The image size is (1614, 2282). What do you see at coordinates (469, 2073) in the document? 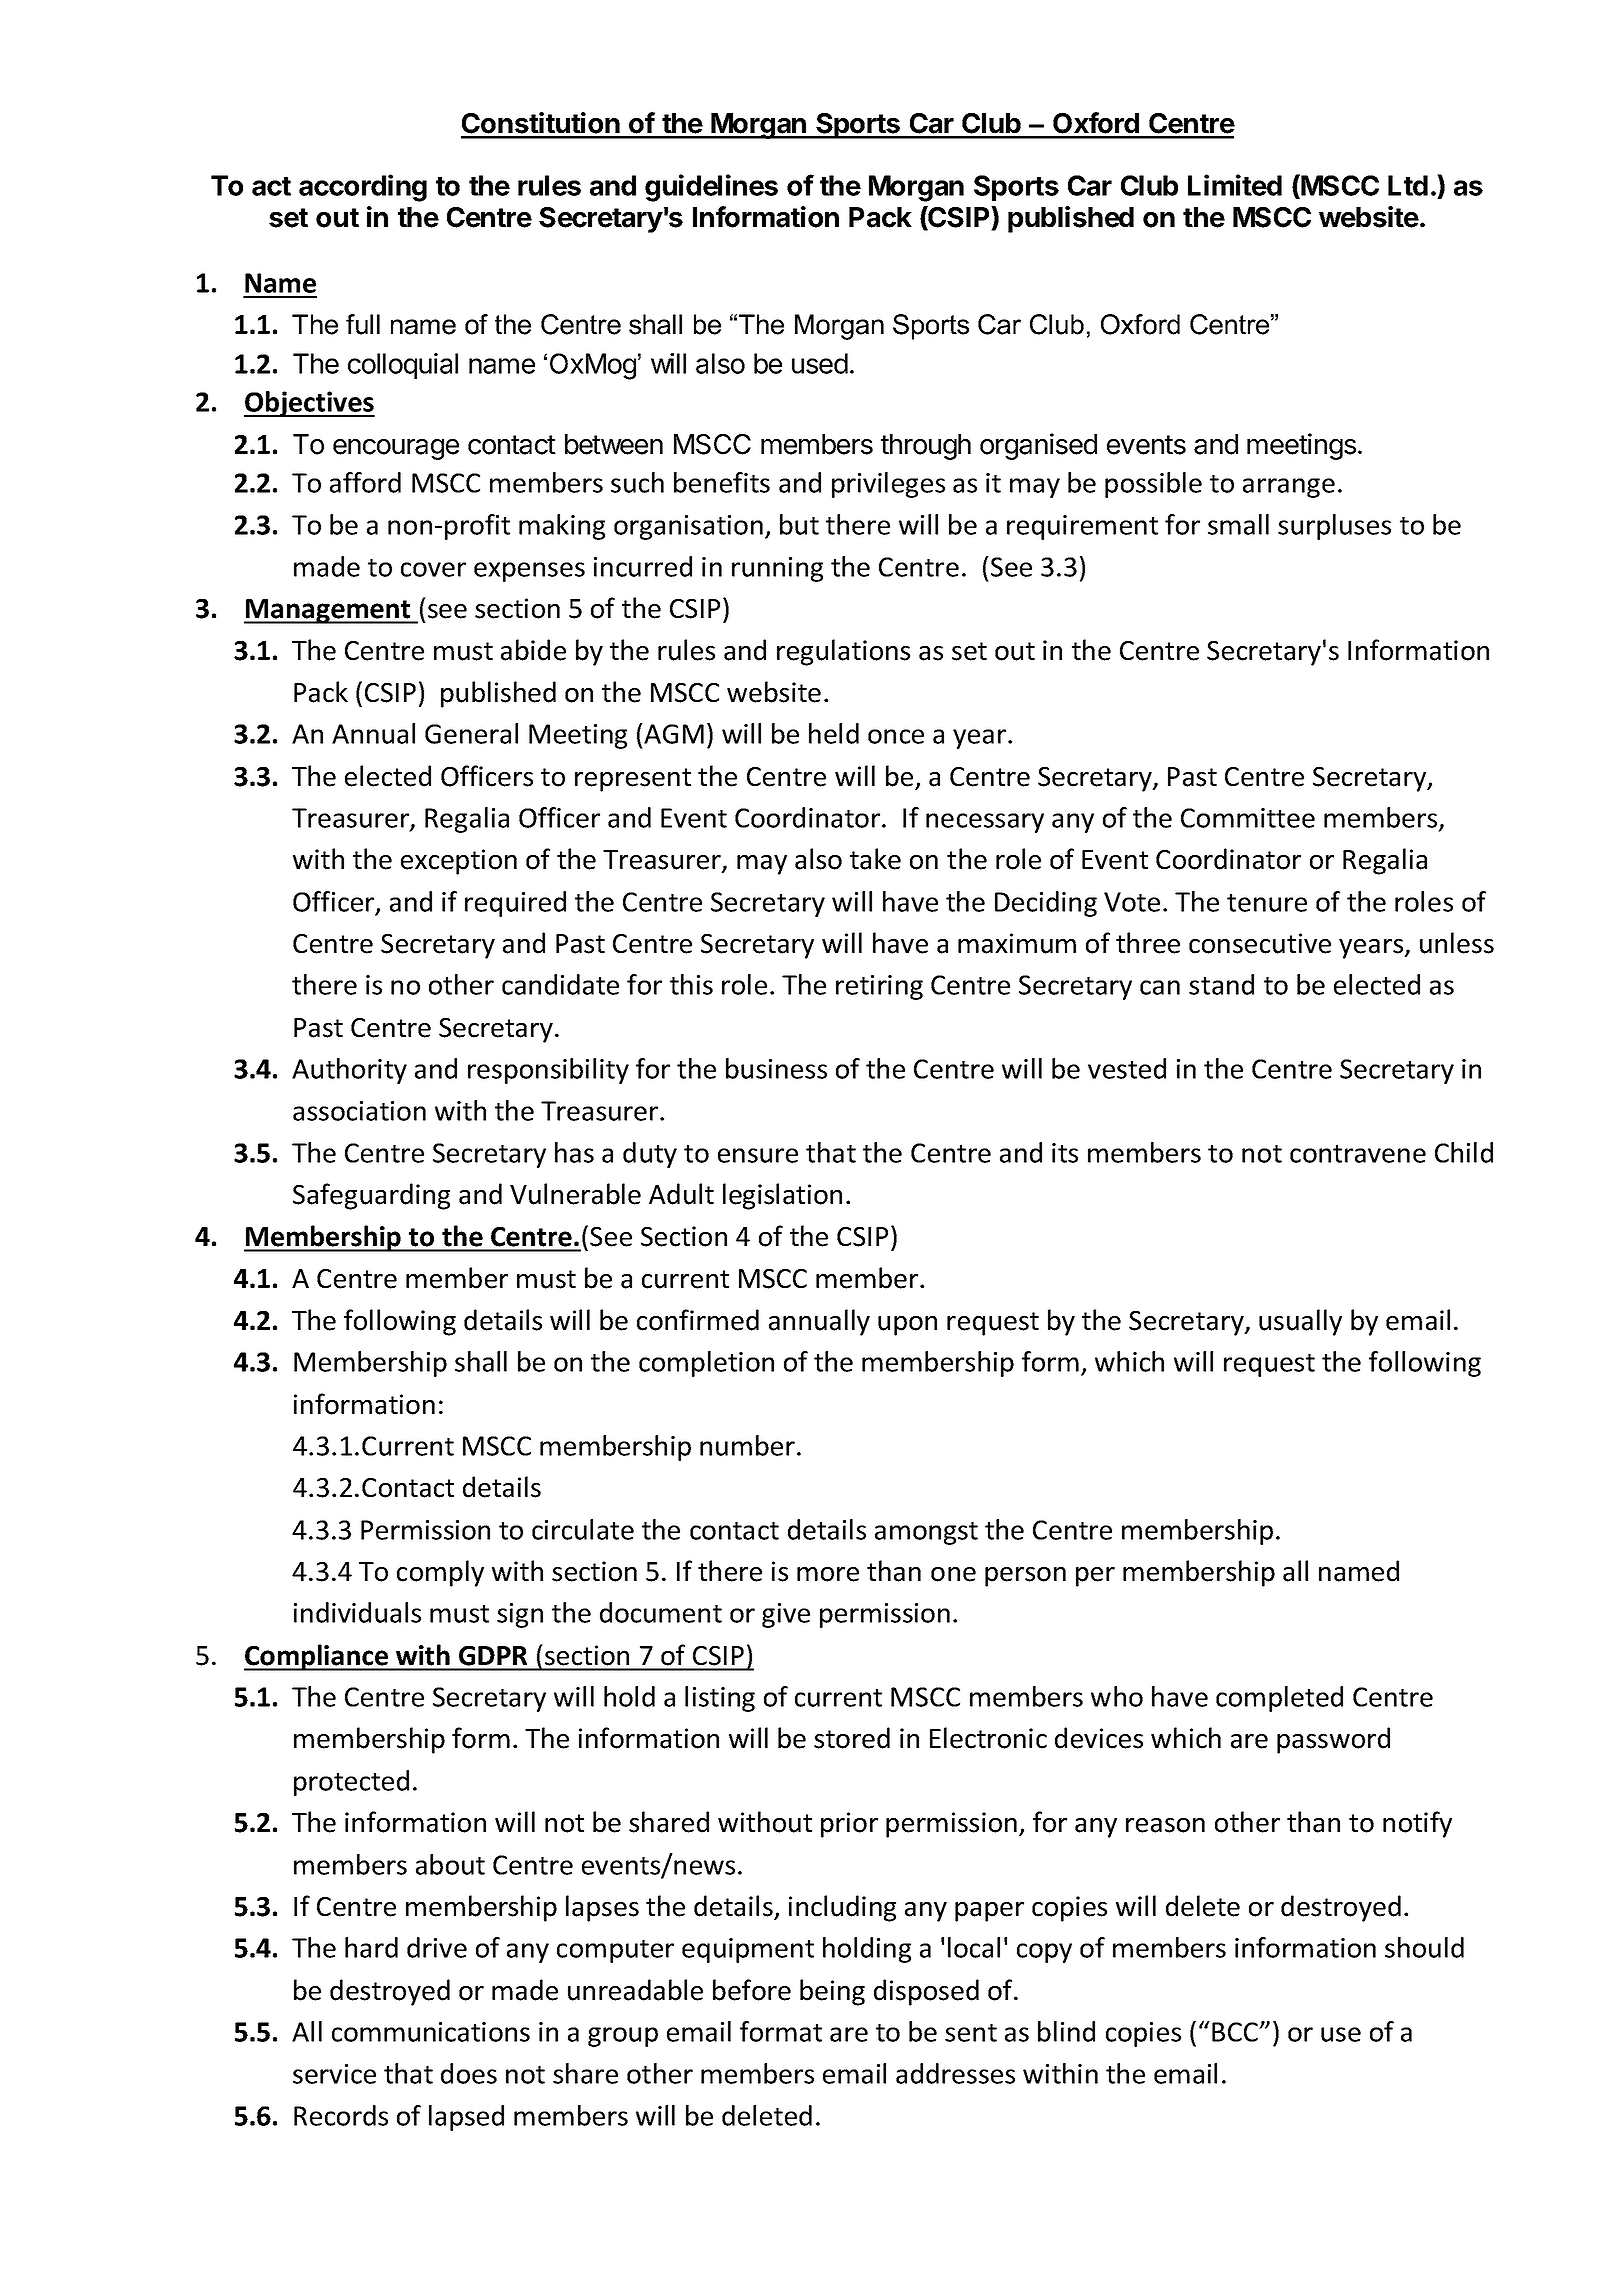
I see `does` at bounding box center [469, 2073].
